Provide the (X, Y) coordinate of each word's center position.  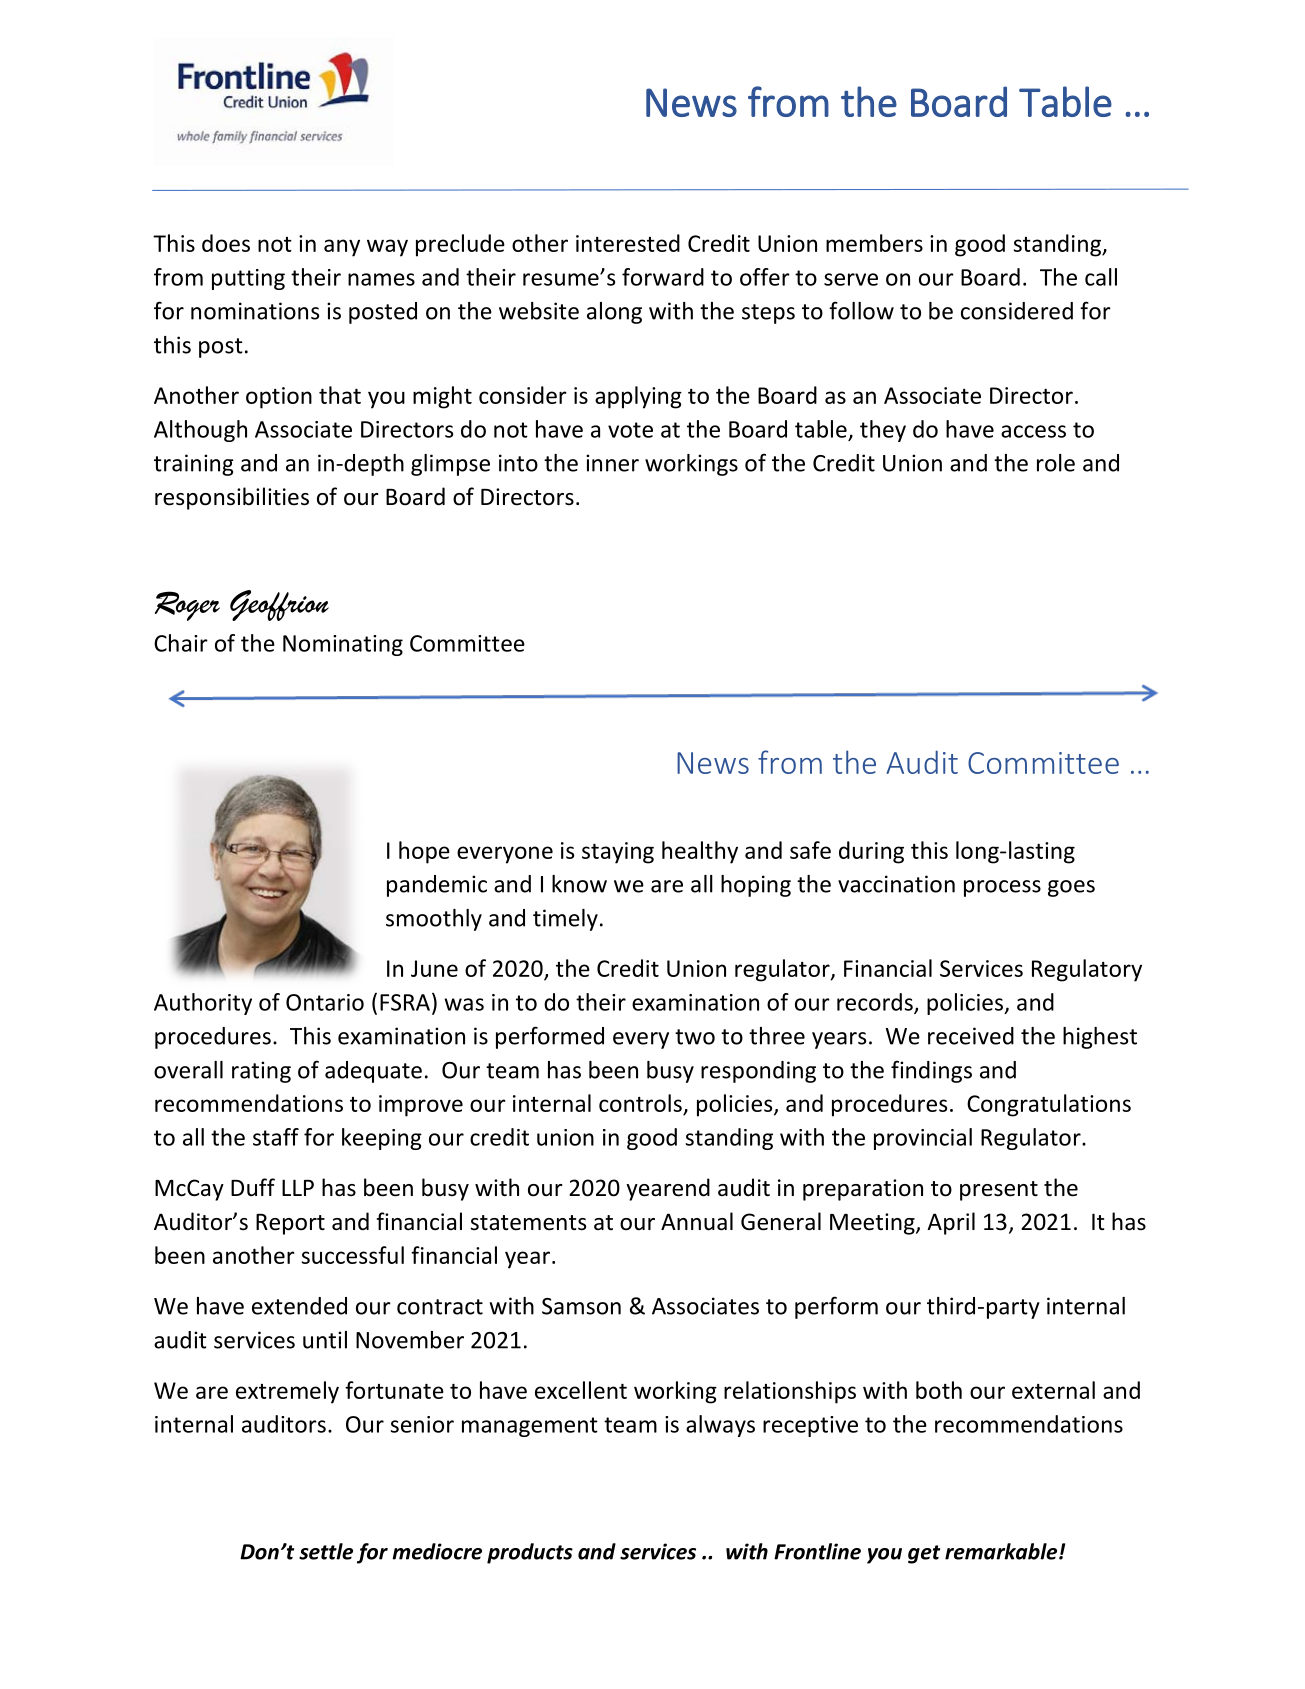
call (1101, 277)
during (871, 852)
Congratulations (1049, 1105)
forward (663, 277)
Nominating (343, 645)
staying (618, 853)
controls (640, 1103)
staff (276, 1137)
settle (326, 1551)
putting (248, 279)
